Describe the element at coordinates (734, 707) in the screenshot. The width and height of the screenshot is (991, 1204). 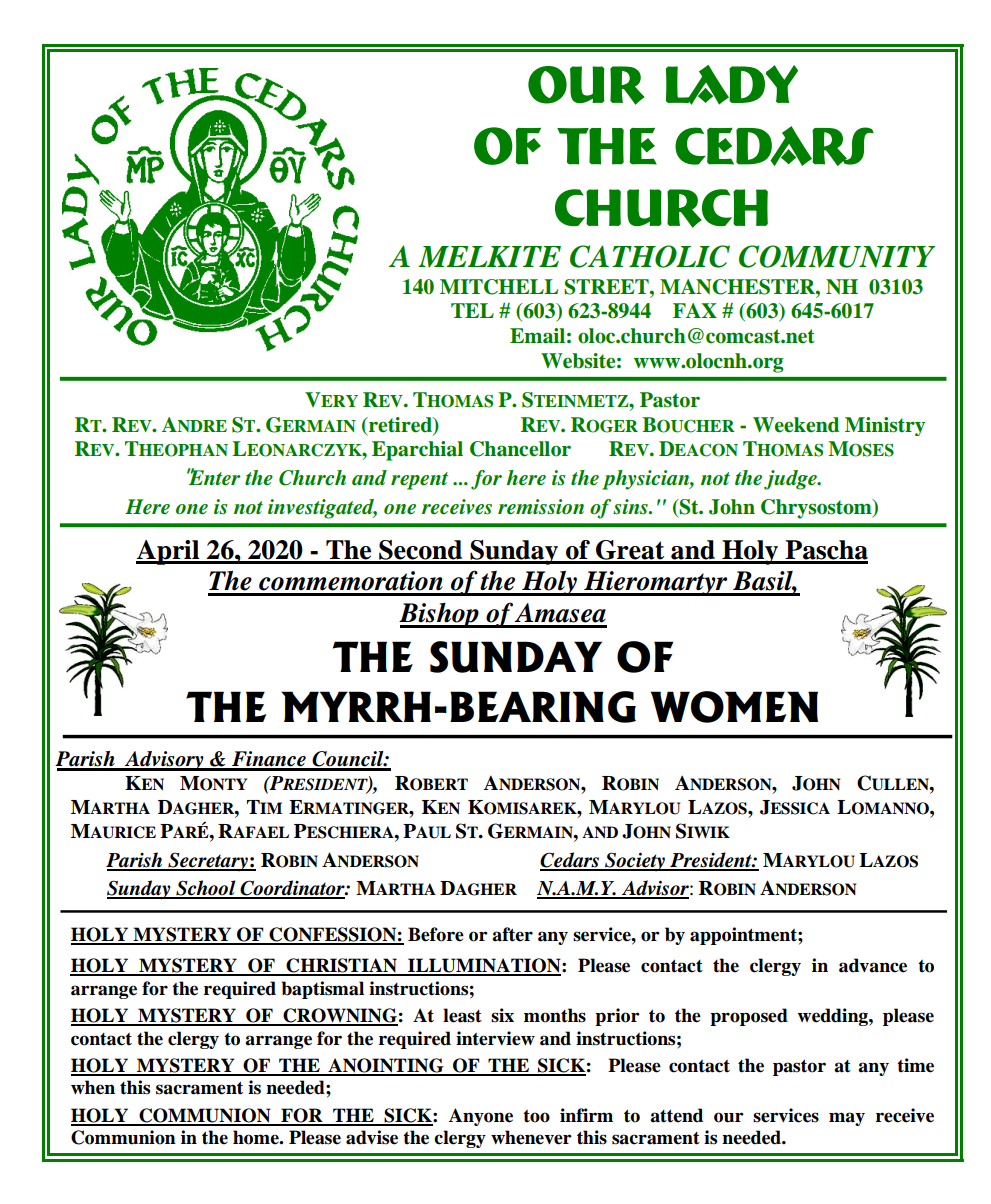
I see `WOMEN` at that location.
